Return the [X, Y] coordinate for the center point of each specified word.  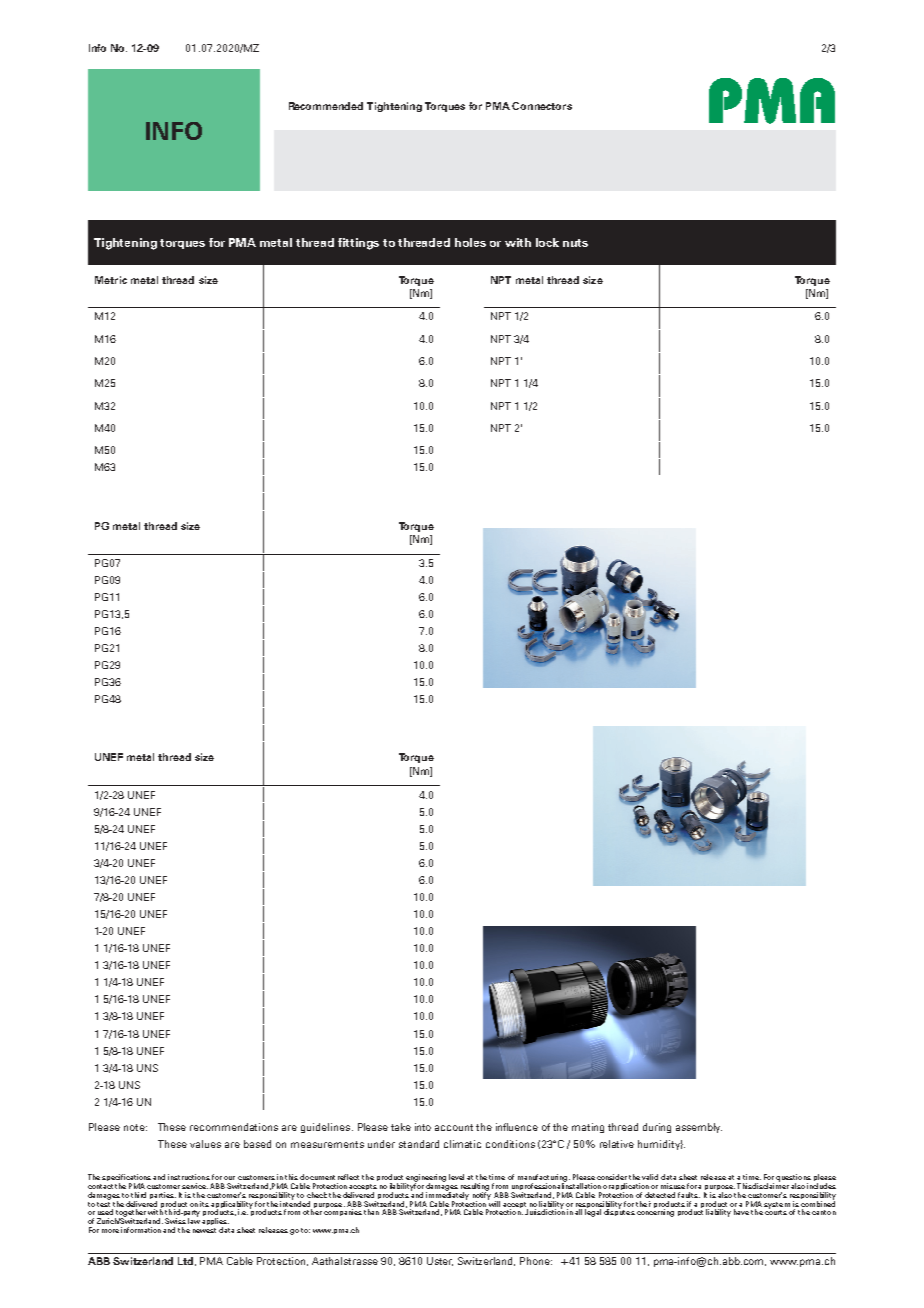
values [205, 1144]
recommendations [234, 1127]
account [454, 1127]
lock [547, 242]
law [194, 1220]
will [494, 1203]
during [657, 1128]
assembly [699, 1128]
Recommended [326, 106]
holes [470, 242]
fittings [358, 244]
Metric [111, 280]
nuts [575, 243]
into [423, 1127]
